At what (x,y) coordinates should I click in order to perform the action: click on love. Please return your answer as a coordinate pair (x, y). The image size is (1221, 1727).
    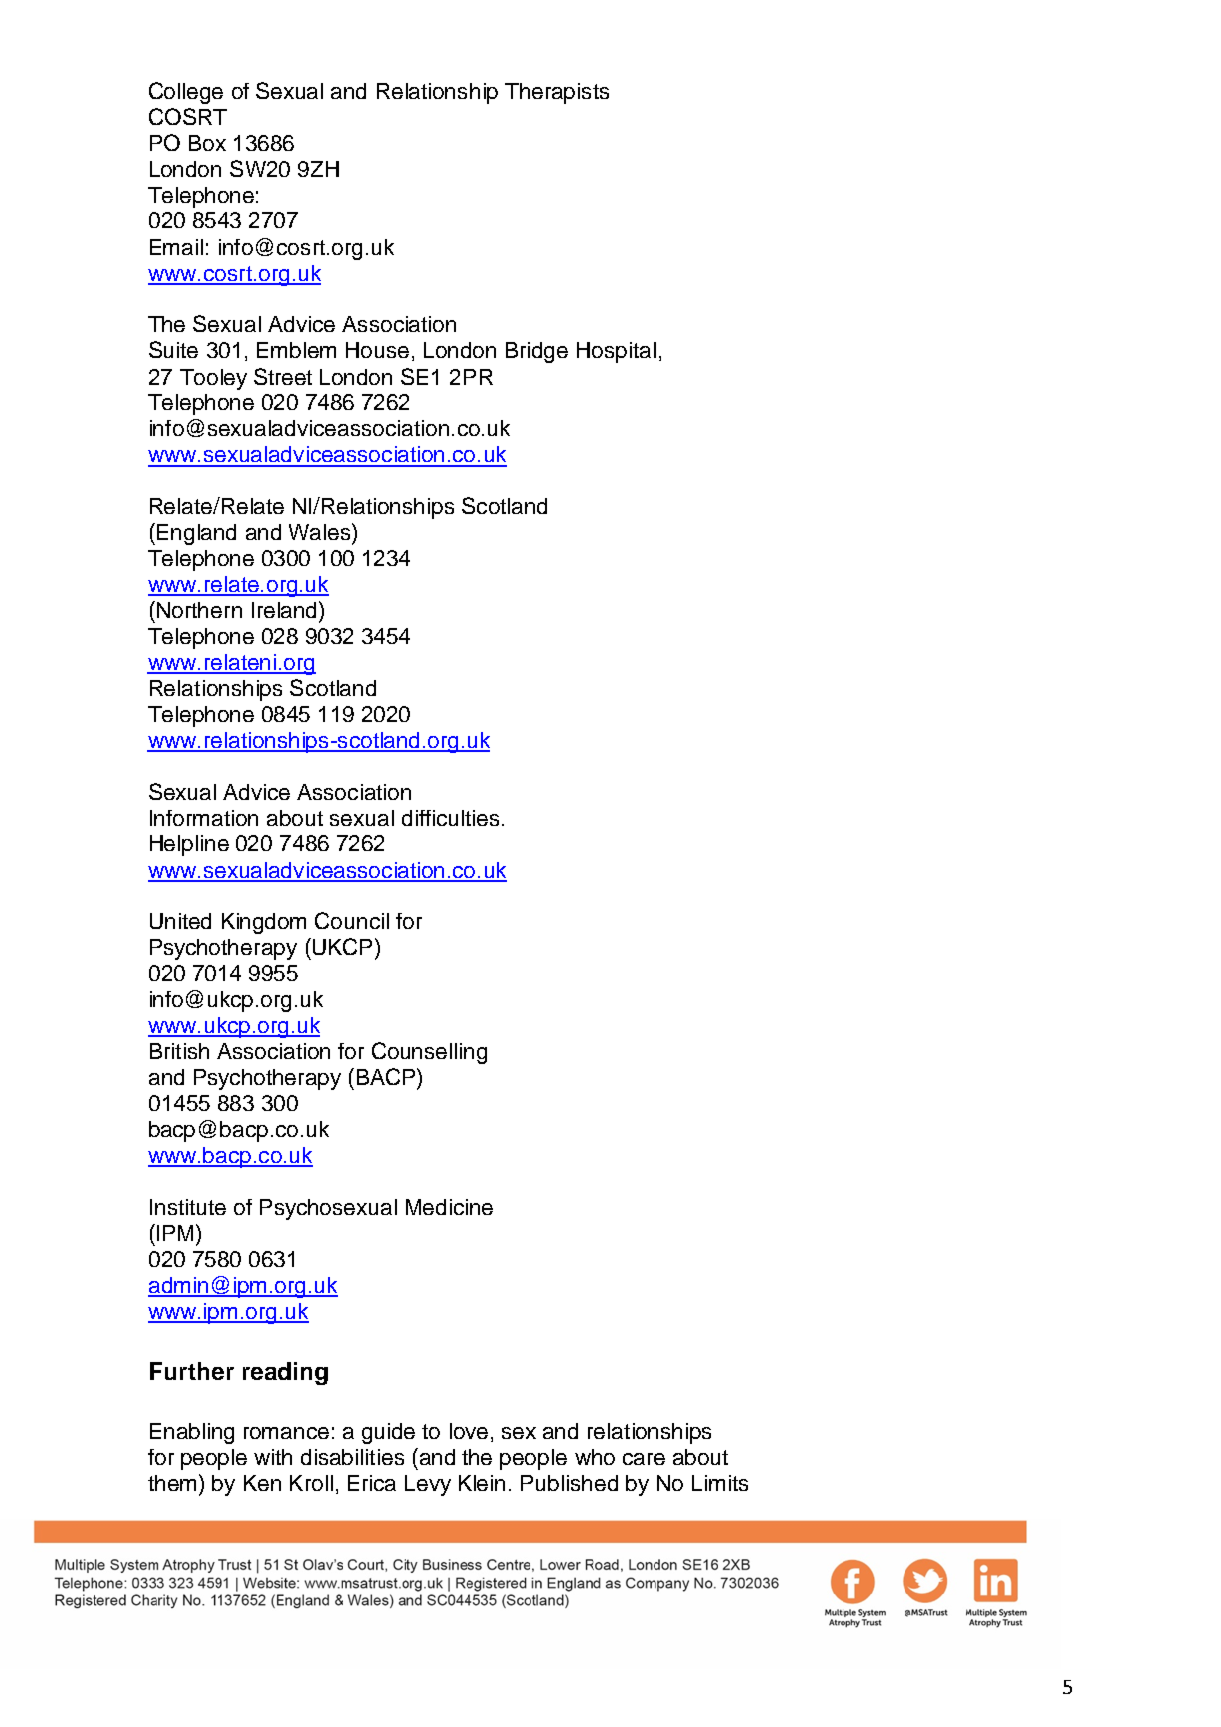
    Looking at the image, I should click on (469, 1431).
